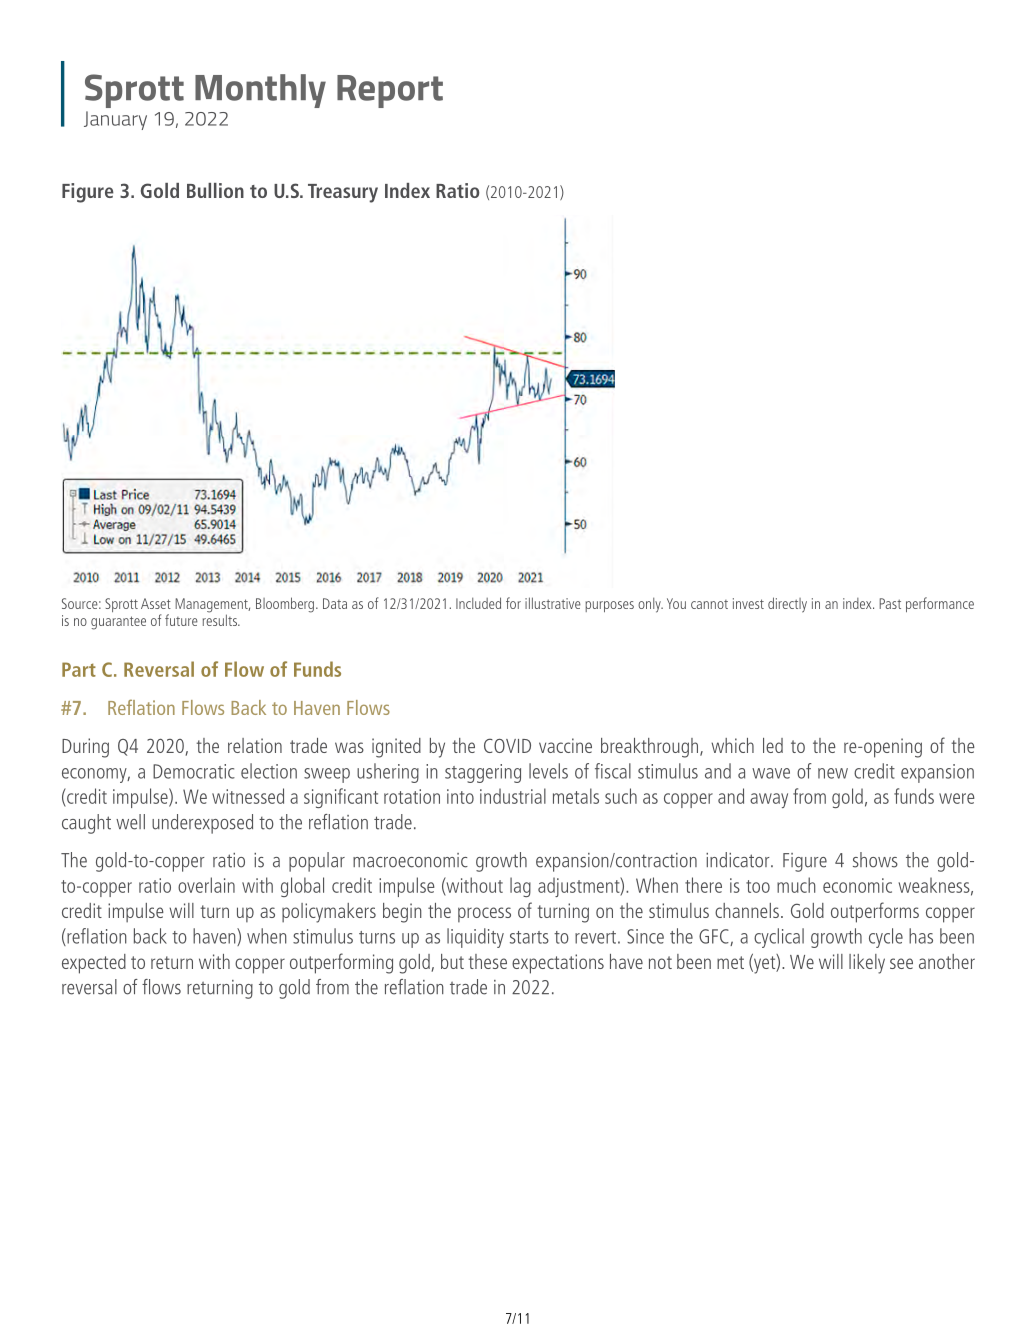 Image resolution: width=1036 pixels, height=1341 pixels. Describe the element at coordinates (890, 603) in the screenshot. I see `Past` at that location.
